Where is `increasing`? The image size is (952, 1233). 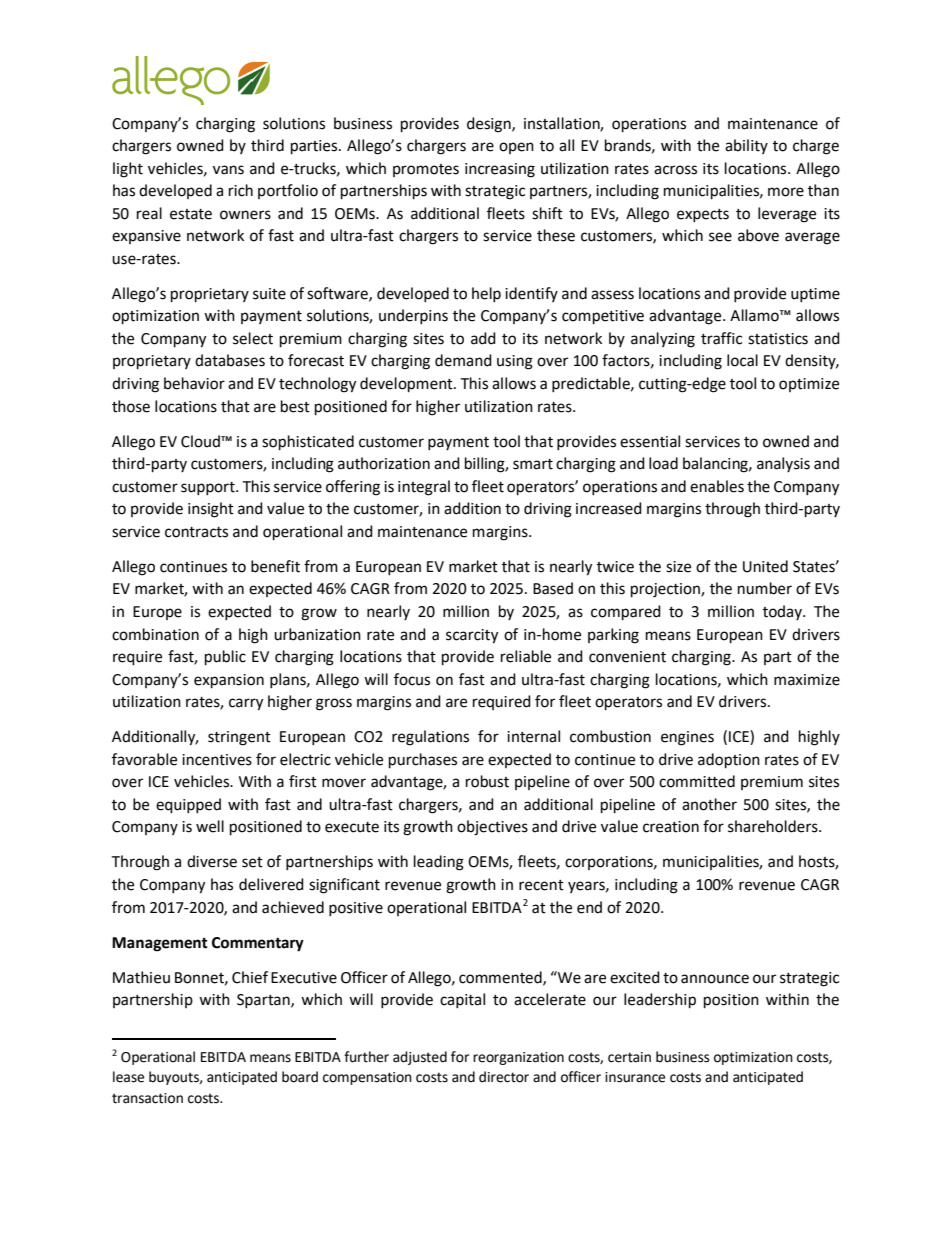
increasing is located at coordinates (500, 170).
